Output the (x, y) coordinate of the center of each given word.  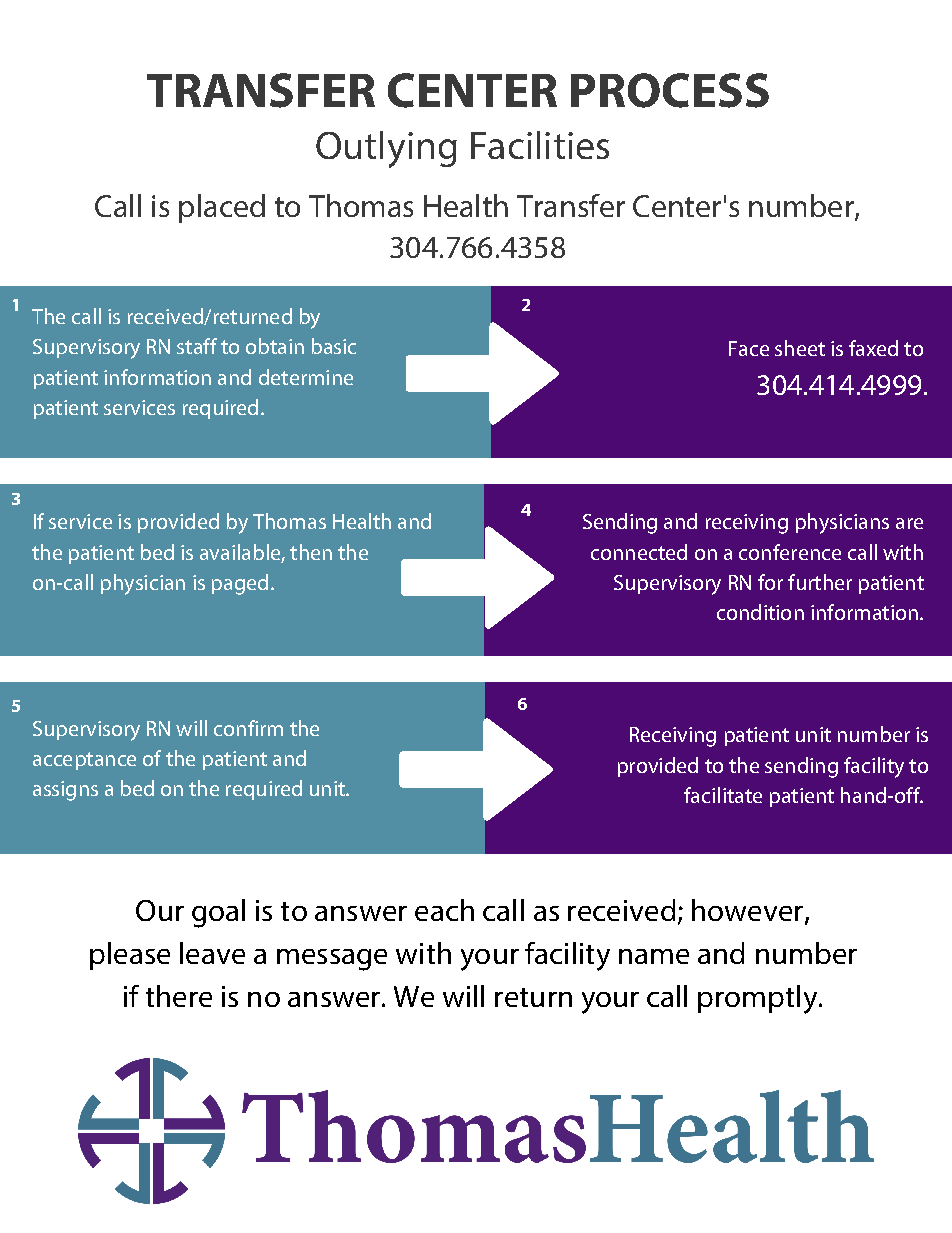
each (444, 910)
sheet (800, 348)
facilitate (723, 795)
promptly (759, 999)
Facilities (540, 145)
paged (240, 584)
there (179, 996)
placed (222, 208)
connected (639, 552)
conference (790, 552)
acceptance (84, 761)
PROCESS (670, 90)
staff (197, 346)
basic (334, 346)
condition (760, 612)
